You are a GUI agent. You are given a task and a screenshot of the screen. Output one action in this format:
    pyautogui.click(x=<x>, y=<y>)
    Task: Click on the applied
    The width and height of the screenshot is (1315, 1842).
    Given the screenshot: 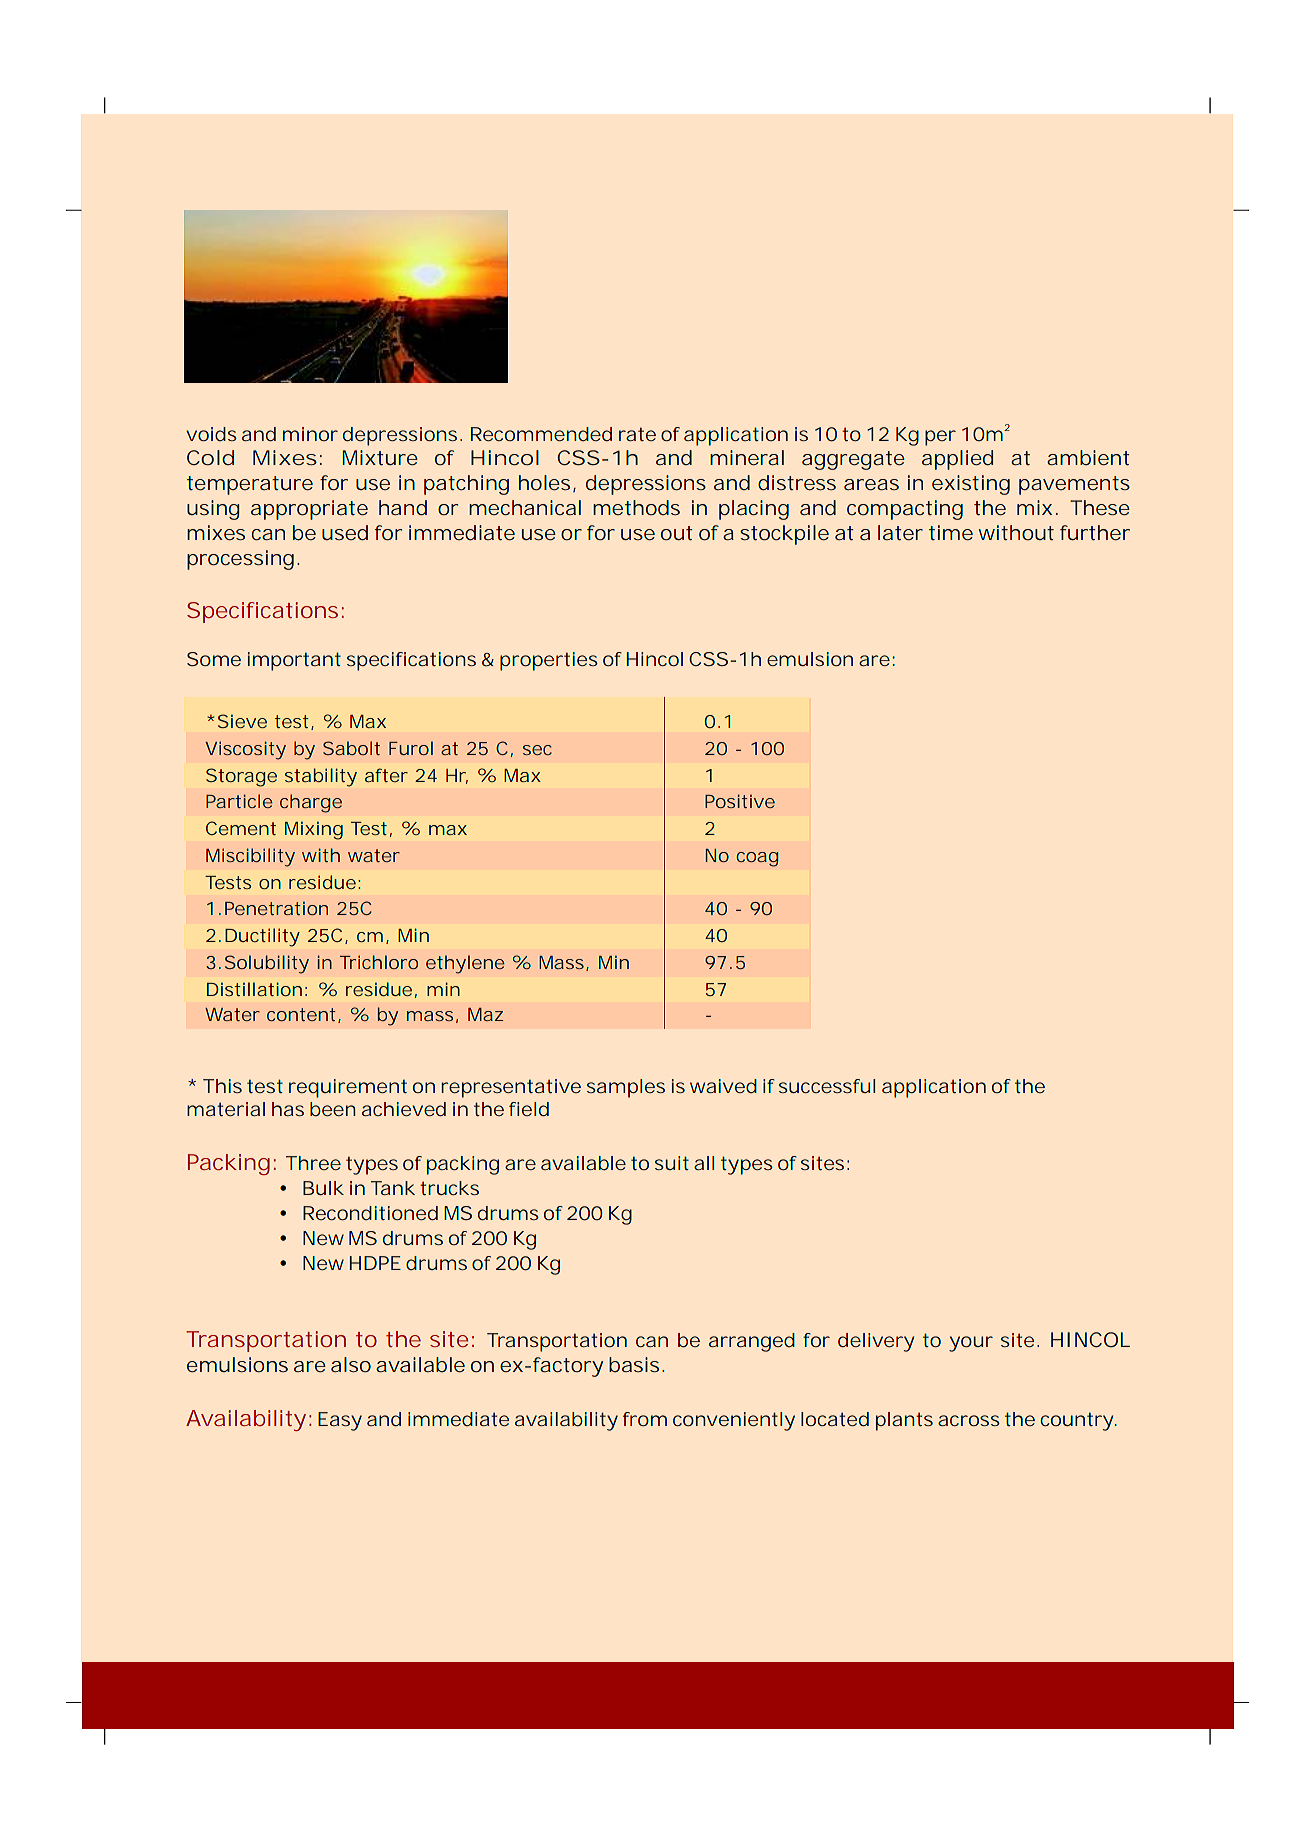 What is the action you would take?
    pyautogui.click(x=957, y=460)
